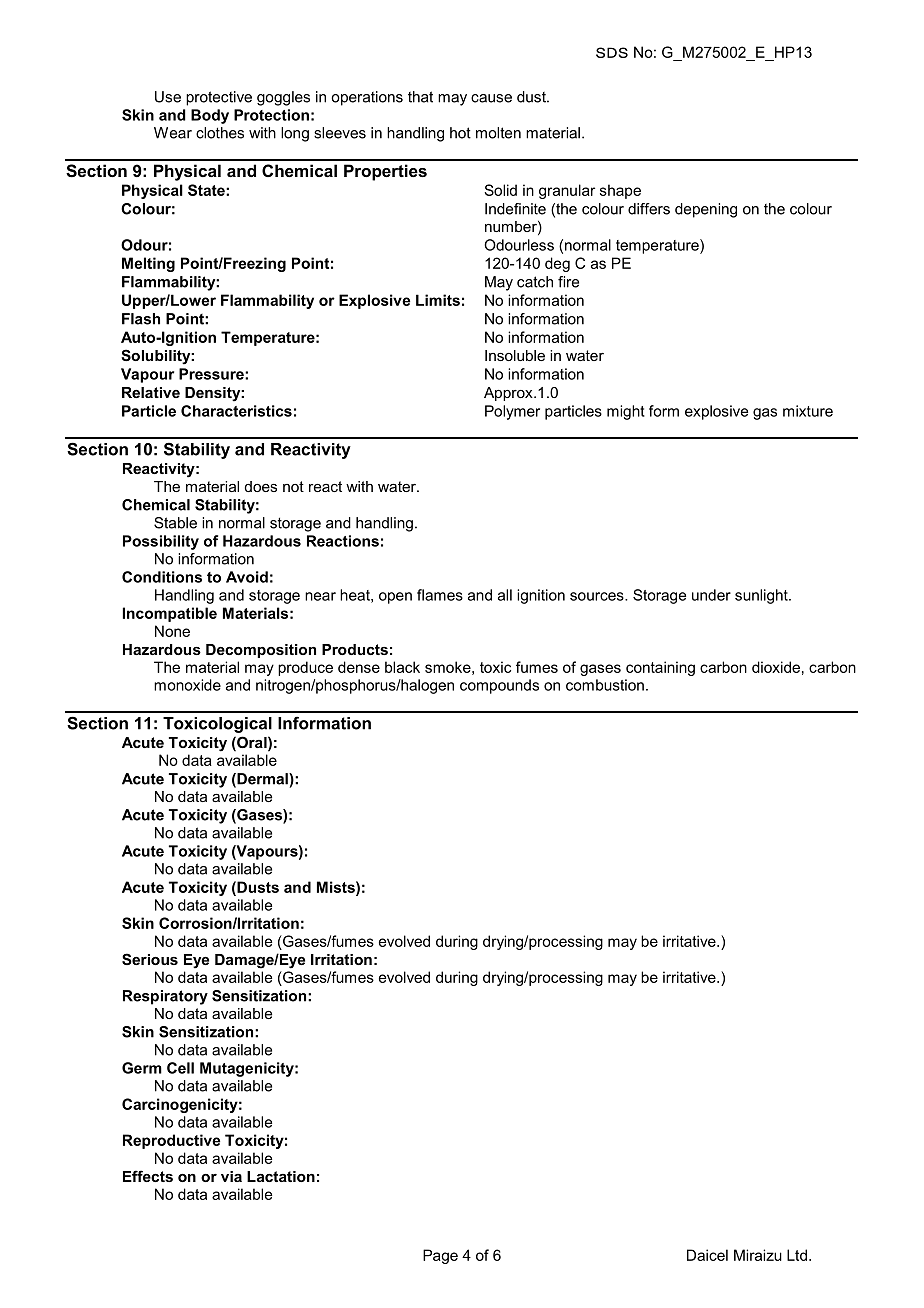  What do you see at coordinates (649, 209) in the screenshot?
I see `differs` at bounding box center [649, 209].
